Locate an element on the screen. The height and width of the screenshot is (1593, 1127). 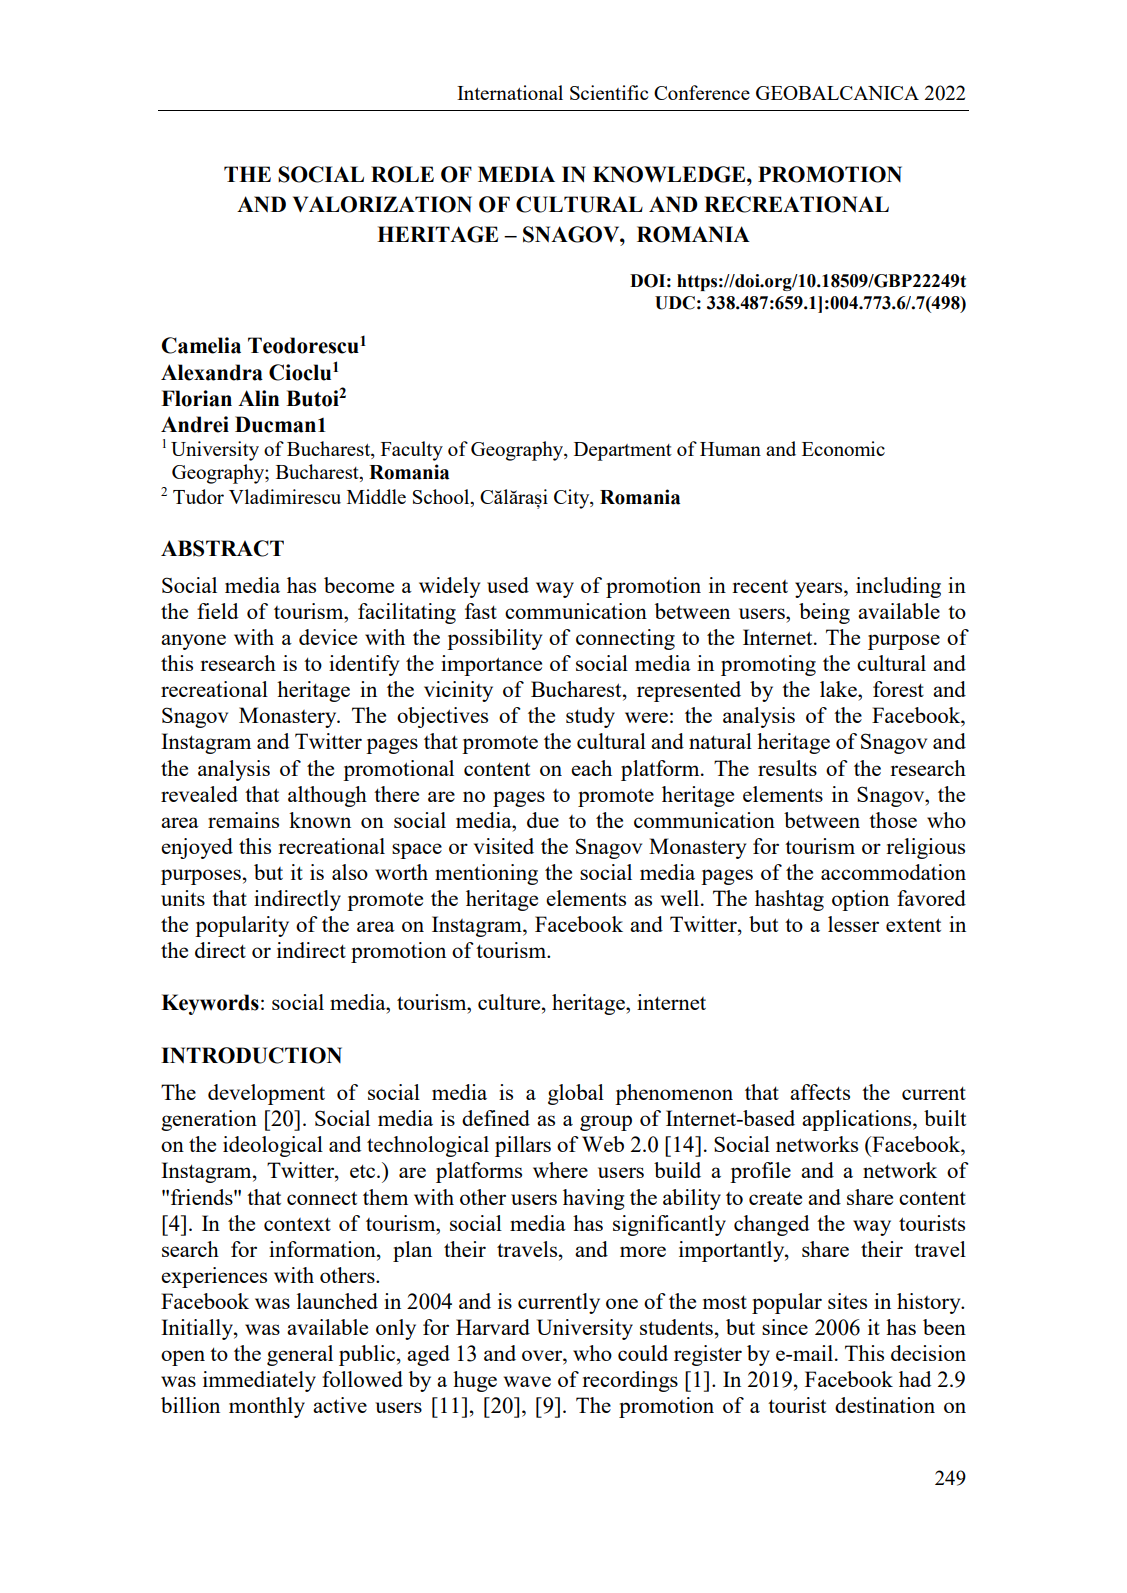
ROLE is located at coordinates (402, 174).
